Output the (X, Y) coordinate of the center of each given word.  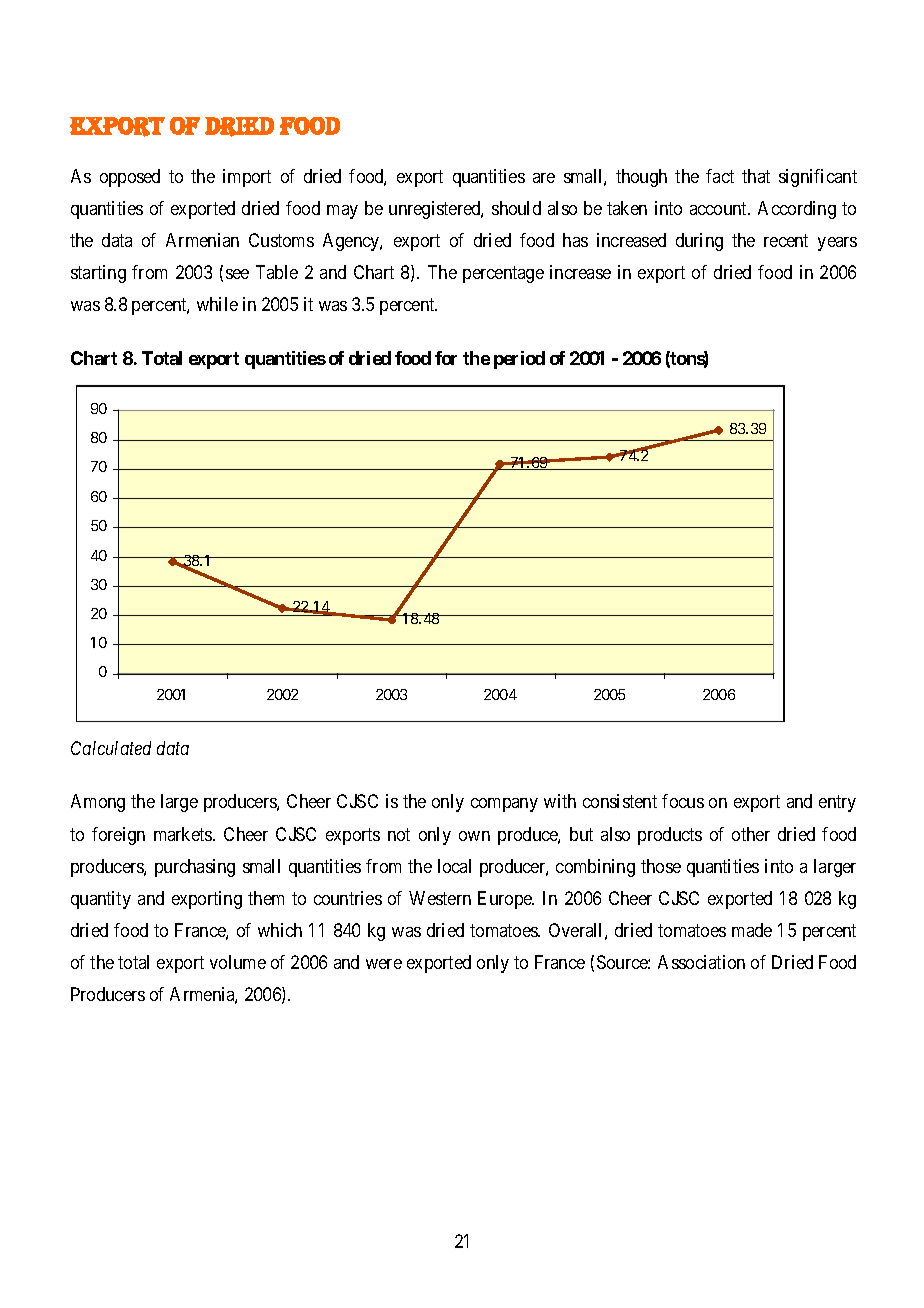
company (504, 805)
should (516, 208)
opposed (130, 178)
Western (440, 898)
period (519, 360)
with (560, 801)
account (720, 208)
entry (837, 804)
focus (683, 801)
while (217, 304)
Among (98, 803)
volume (238, 962)
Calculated (111, 748)
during (699, 242)
